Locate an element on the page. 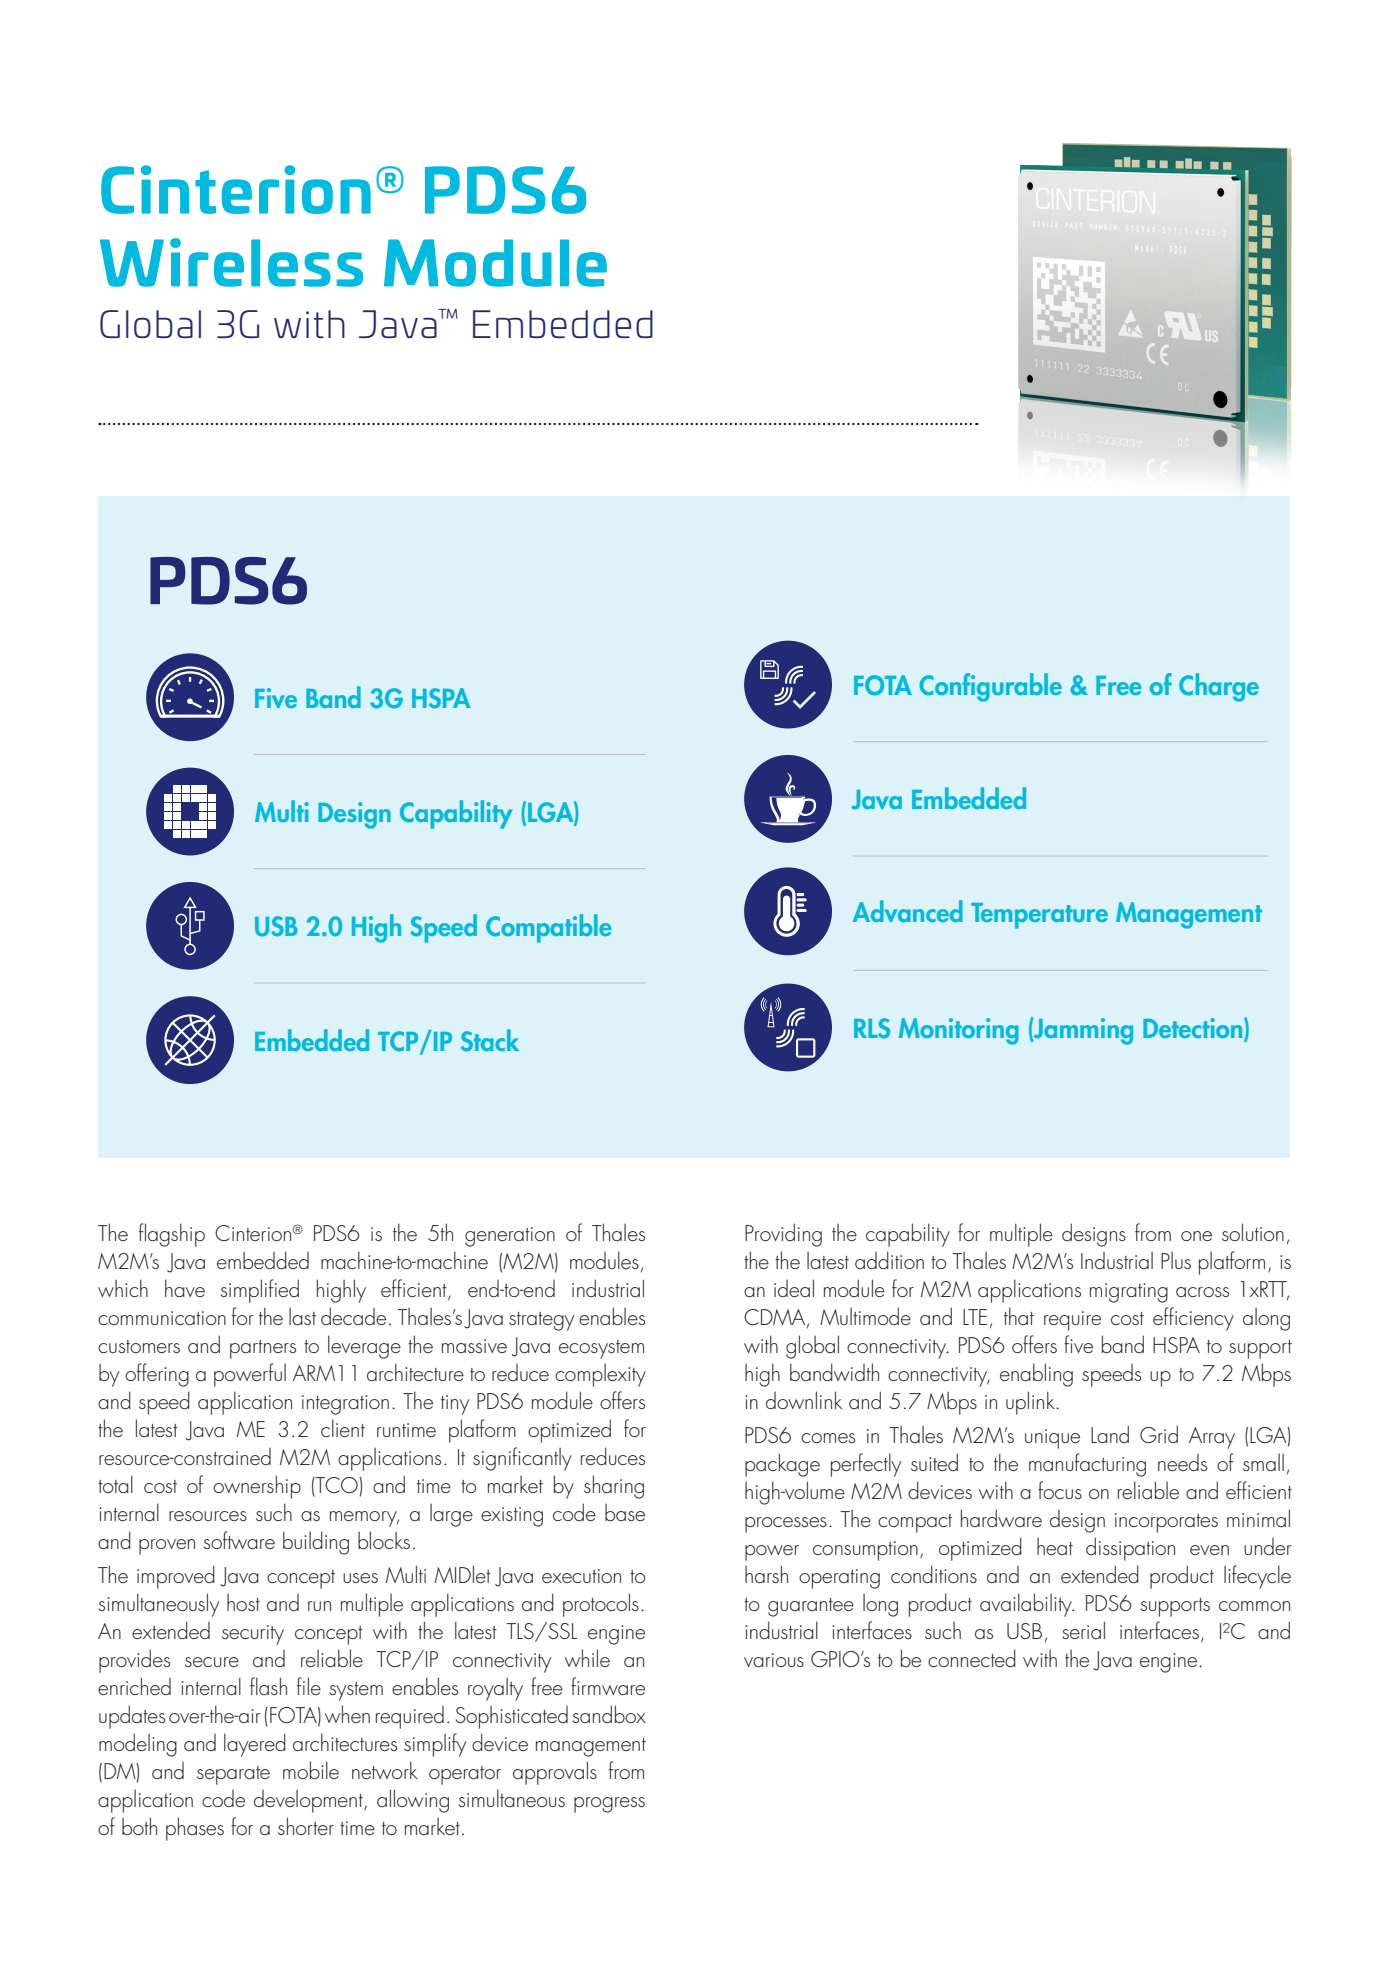 Image resolution: width=1390 pixels, height=1965 pixels. Wireless is located at coordinates (231, 262).
